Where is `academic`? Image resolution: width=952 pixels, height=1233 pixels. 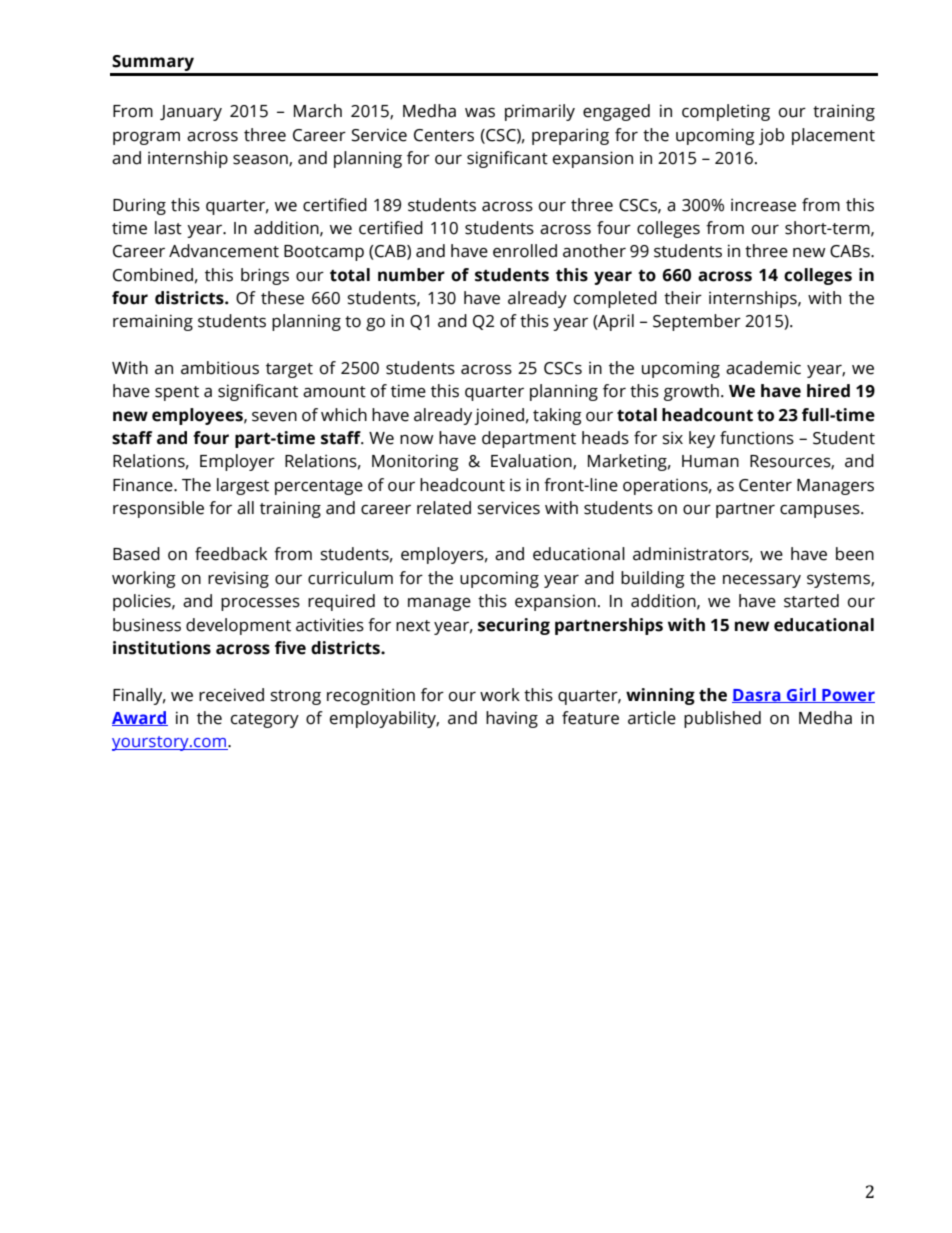
academic is located at coordinates (763, 368).
